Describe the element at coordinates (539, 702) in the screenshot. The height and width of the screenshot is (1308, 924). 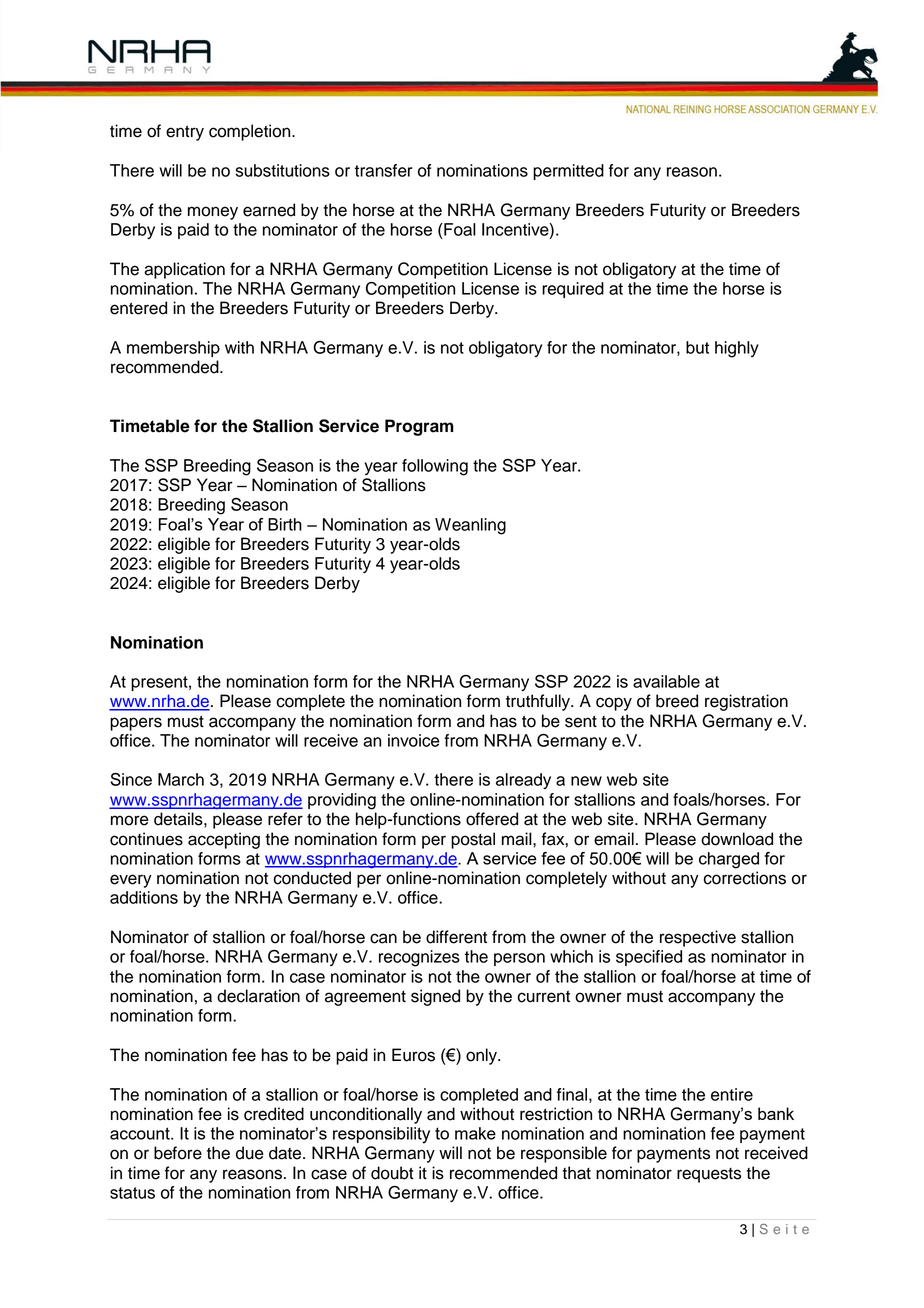
I see `truthfully` at that location.
